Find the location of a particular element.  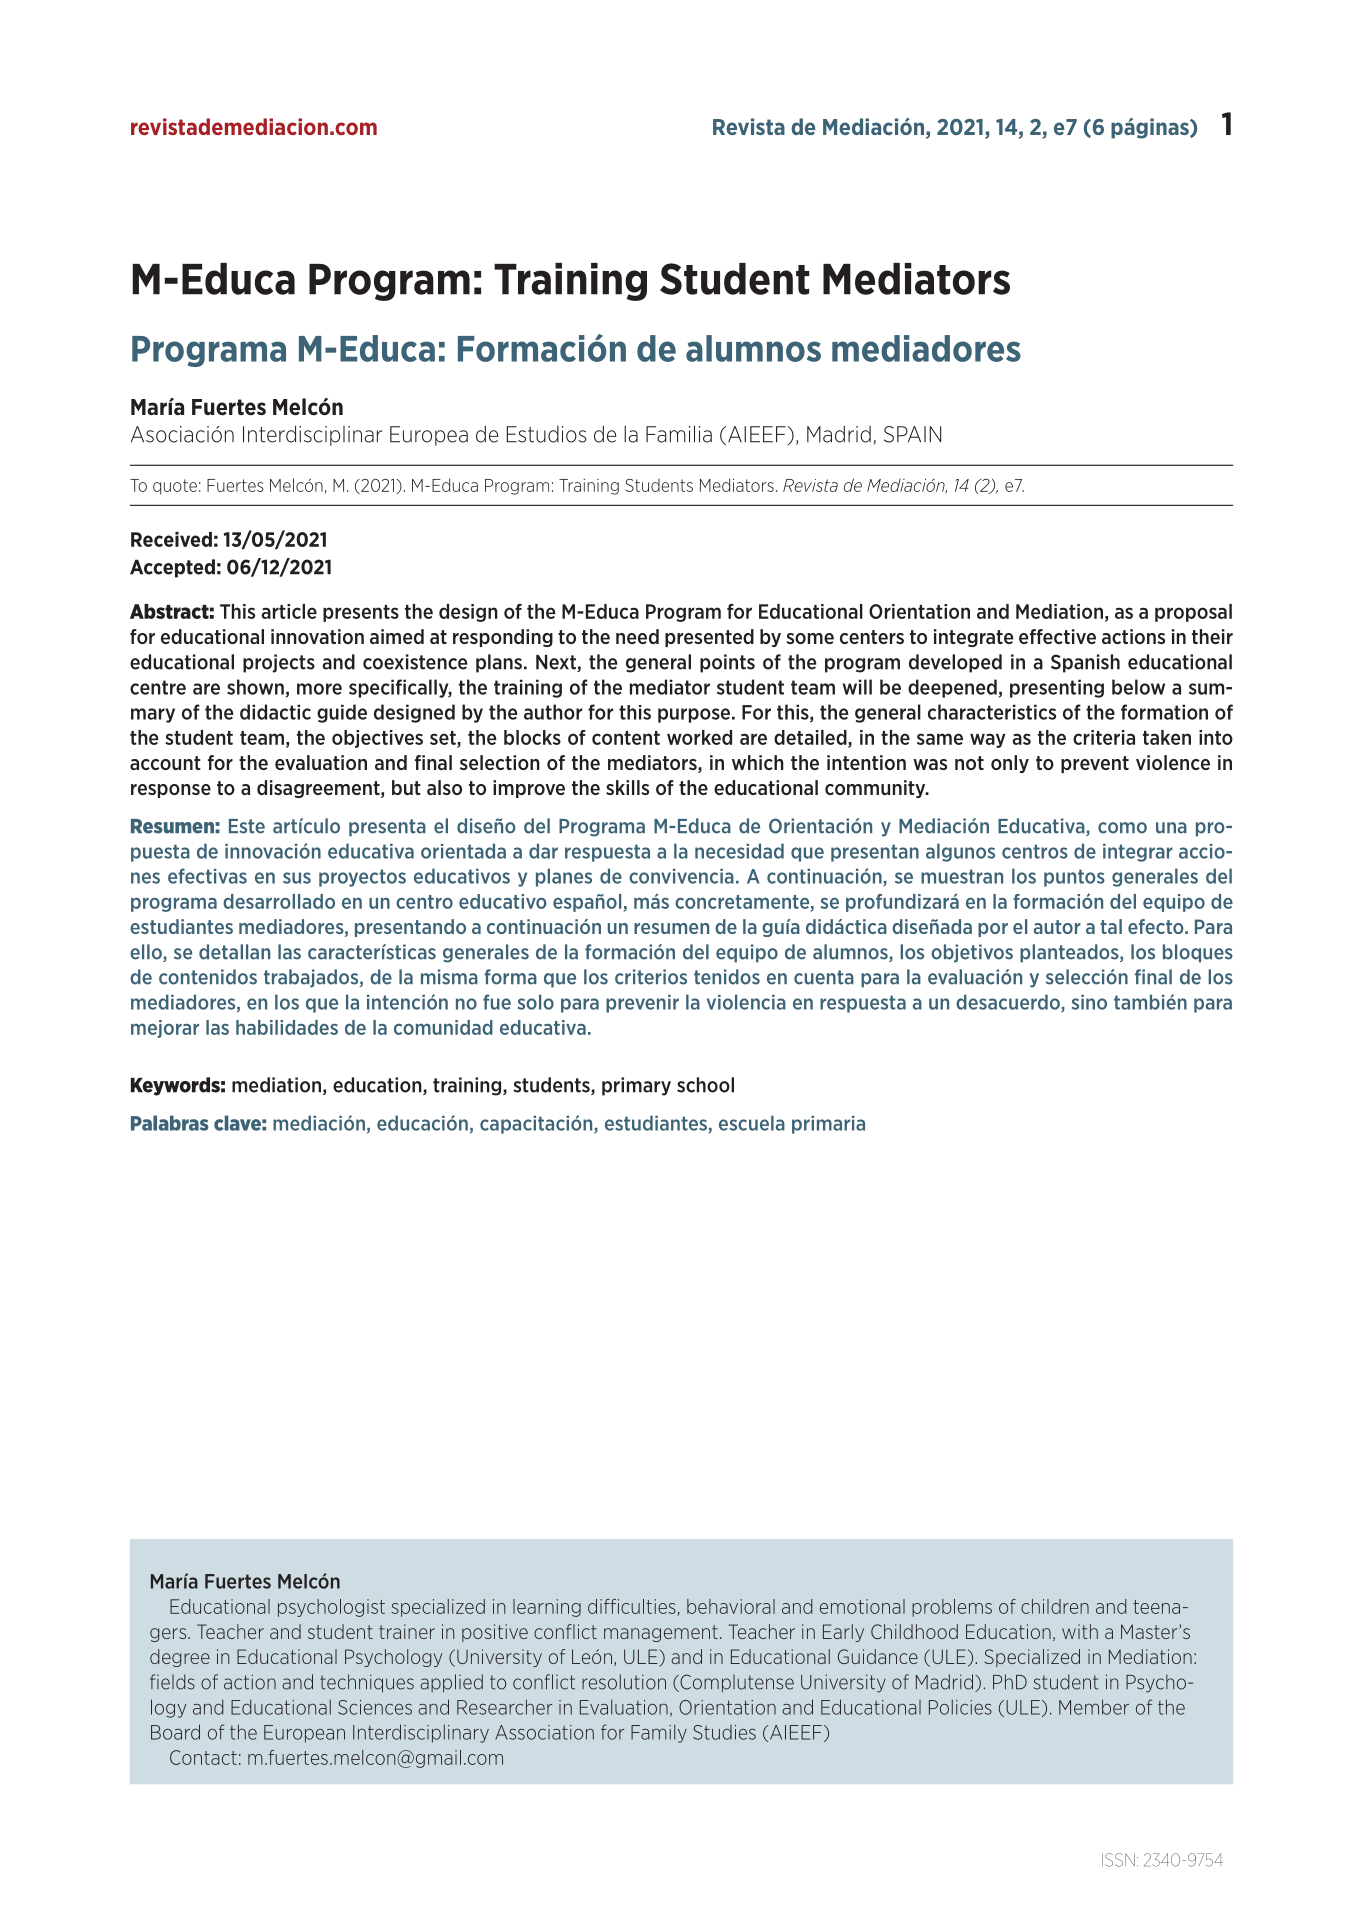

Palabras is located at coordinates (170, 1123).
